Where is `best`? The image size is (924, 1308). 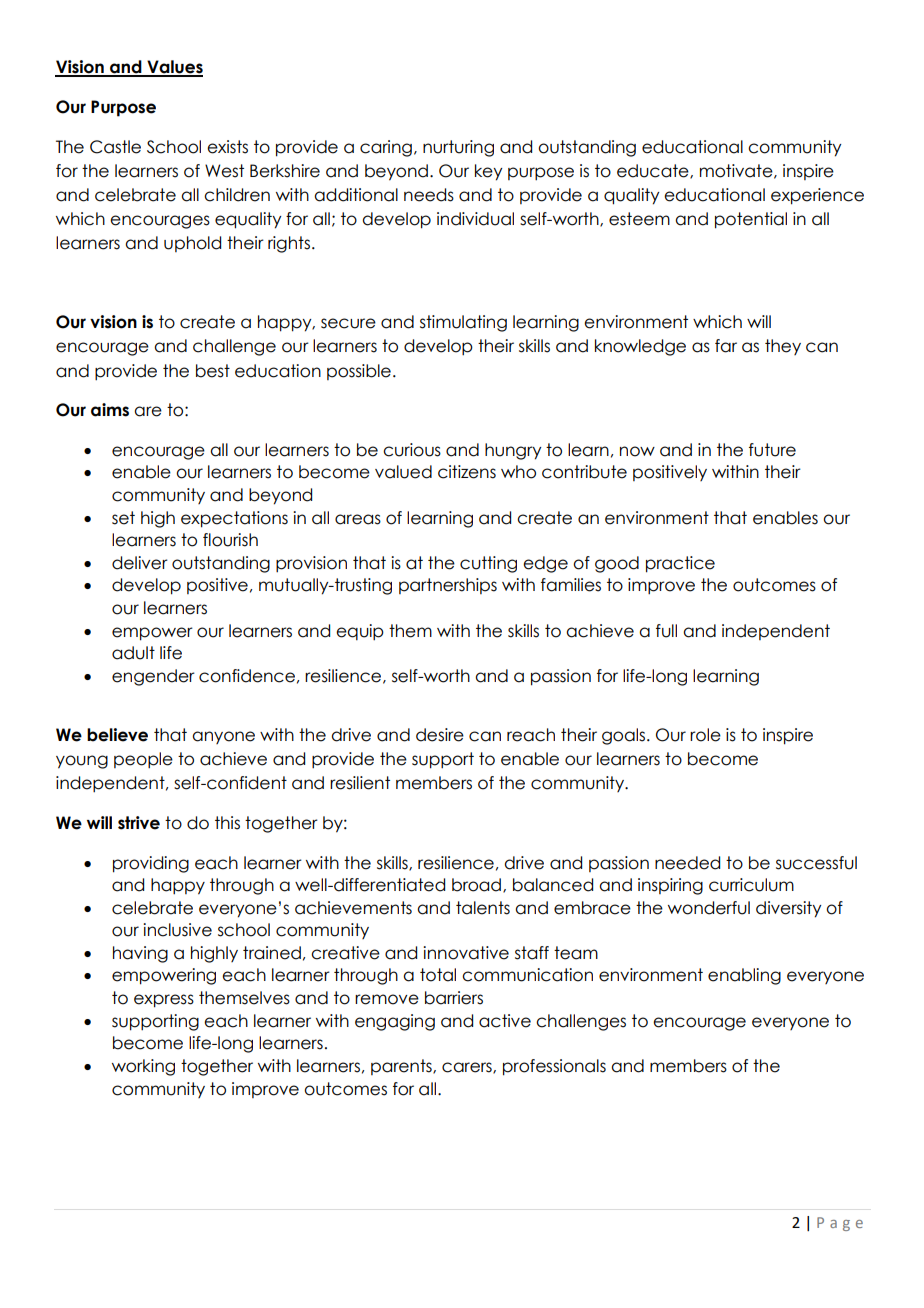 best is located at coordinates (213, 371).
